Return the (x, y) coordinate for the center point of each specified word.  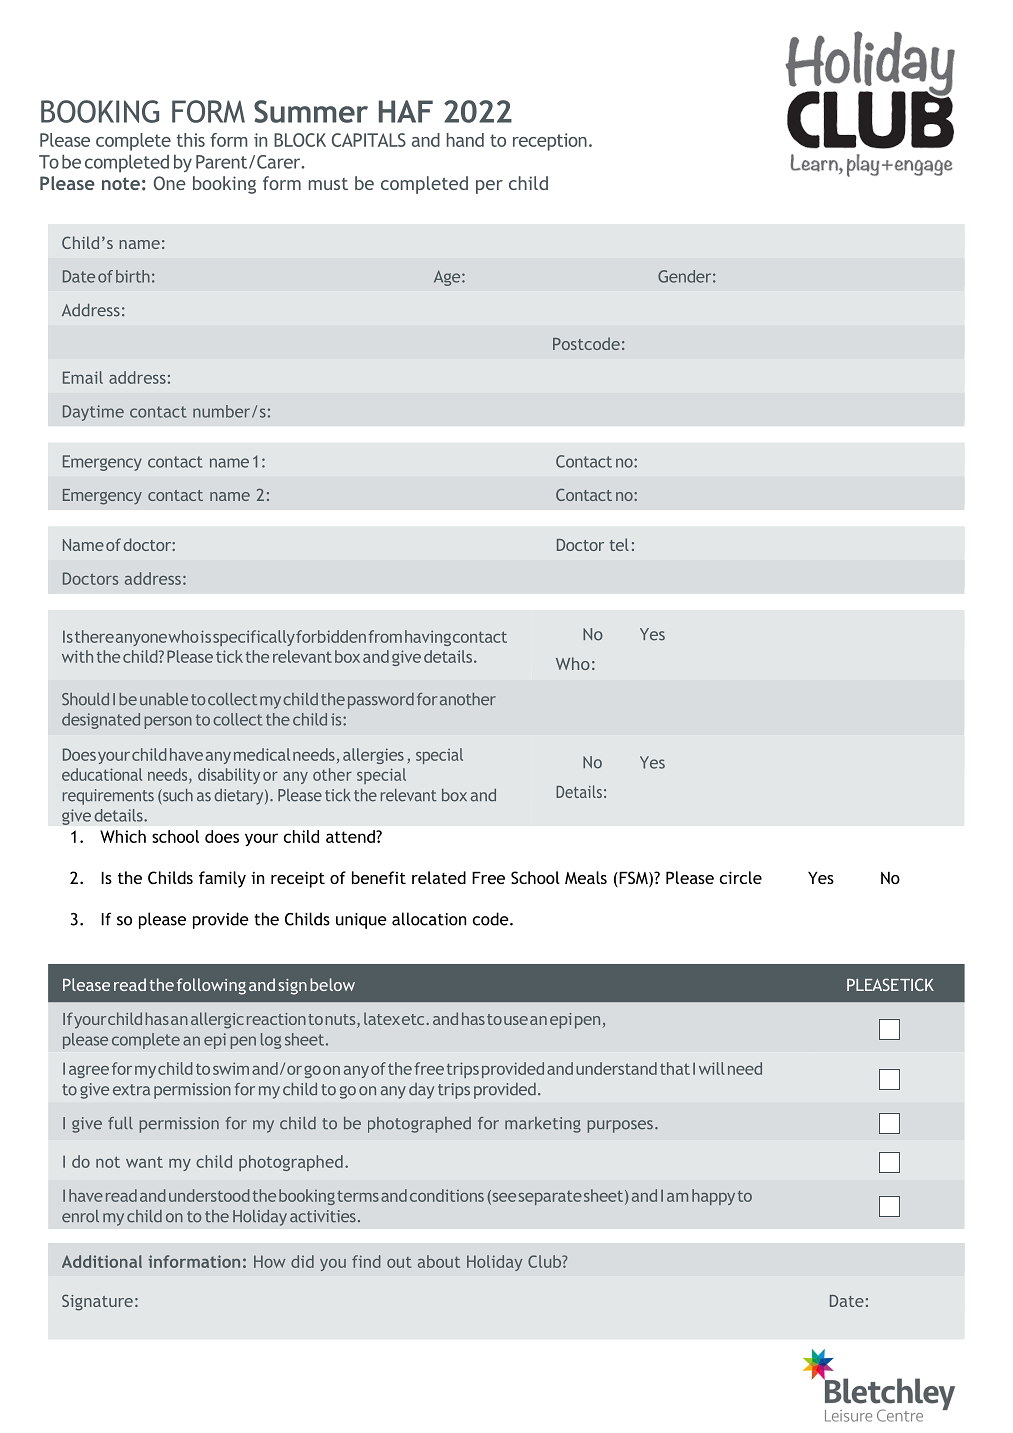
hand (465, 140)
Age (448, 278)
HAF (406, 111)
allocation (429, 919)
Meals (586, 877)
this (191, 140)
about (439, 1261)
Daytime (93, 413)
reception (550, 142)
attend (351, 836)
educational (102, 774)
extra (131, 1090)
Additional (102, 1261)
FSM (633, 879)
